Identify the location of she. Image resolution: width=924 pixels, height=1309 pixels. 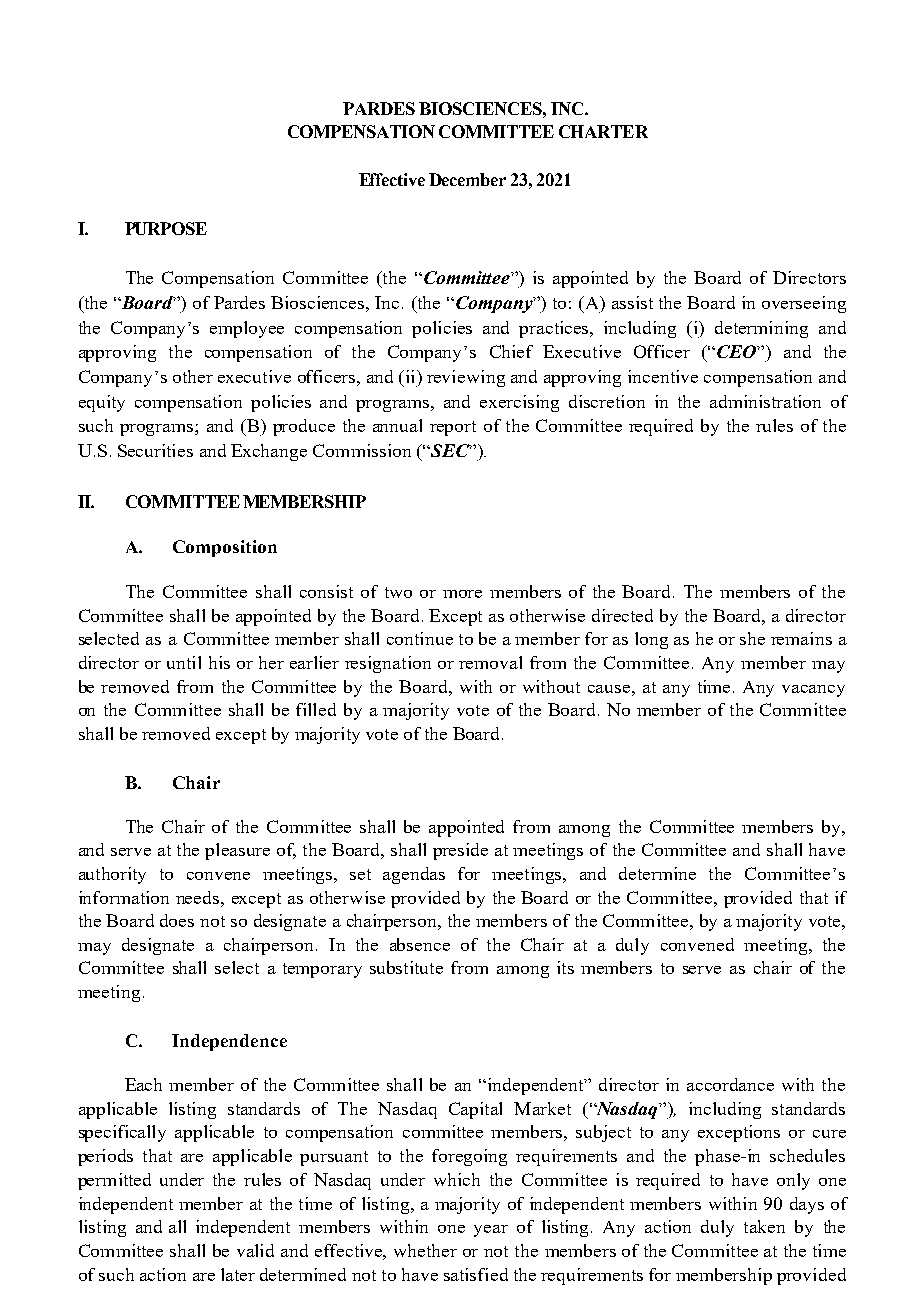
(752, 638).
